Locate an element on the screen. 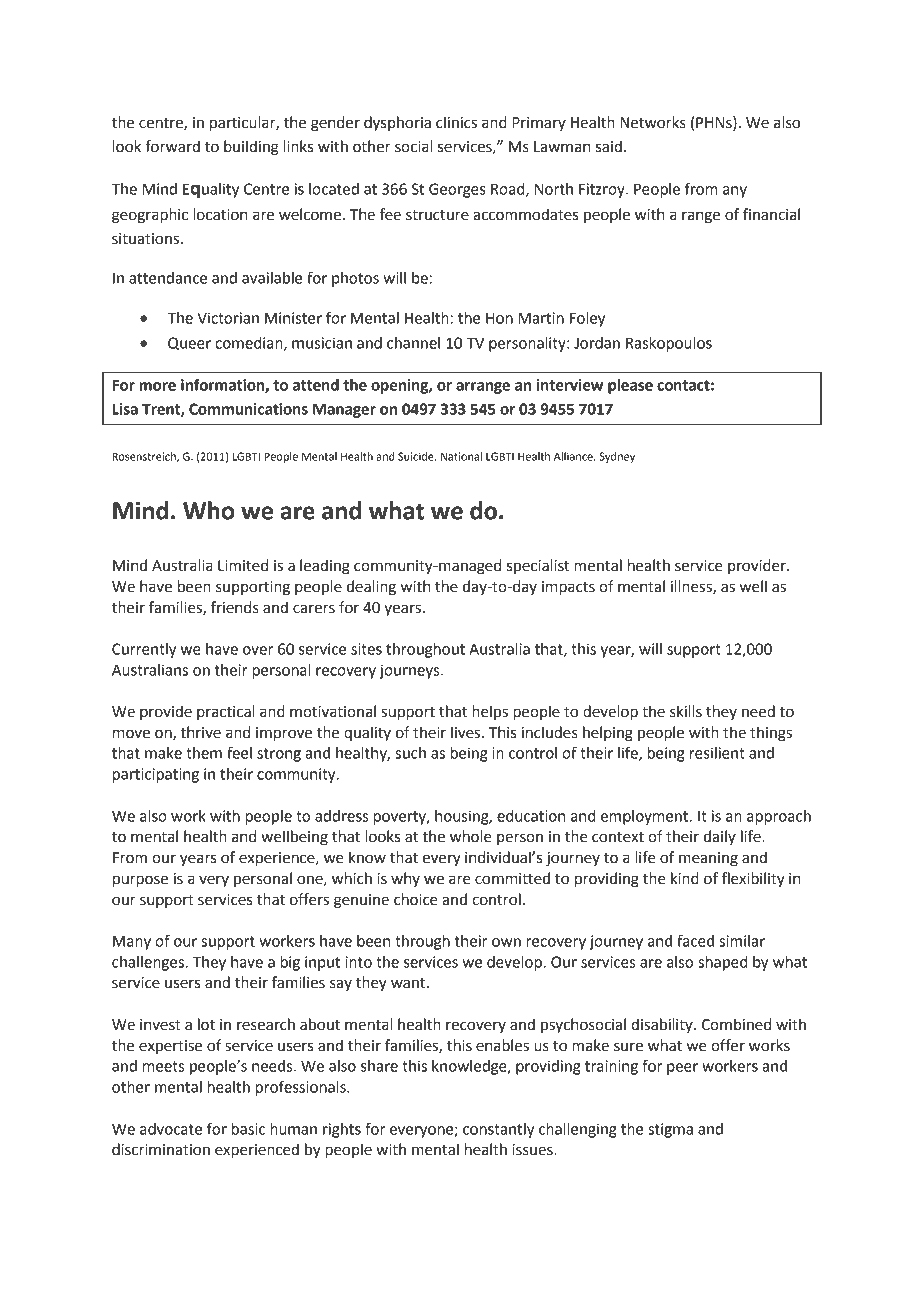 The width and height of the screenshot is (924, 1308). forward is located at coordinates (172, 146).
